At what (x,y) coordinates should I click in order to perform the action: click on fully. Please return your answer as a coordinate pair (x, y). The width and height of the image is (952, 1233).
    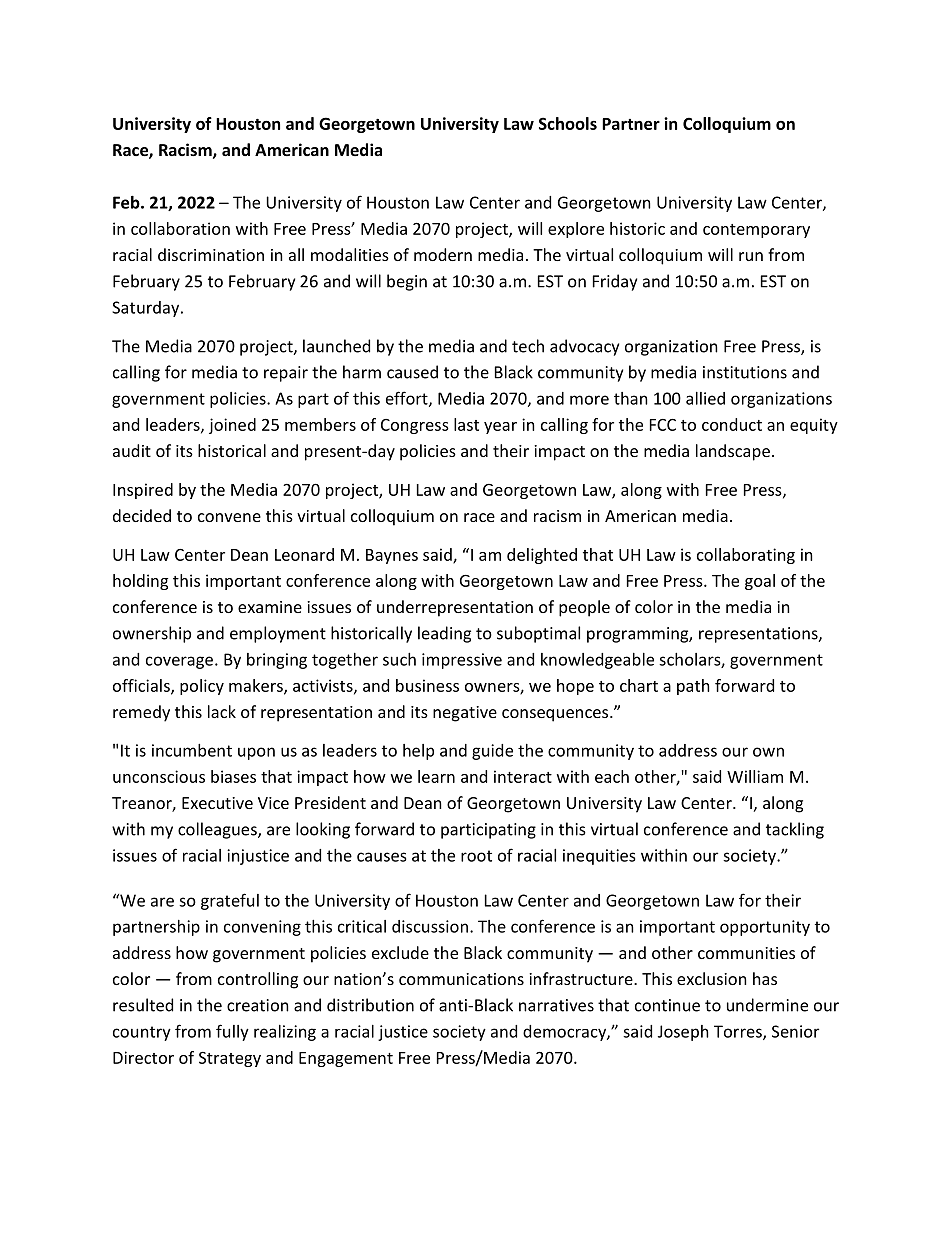
    Looking at the image, I should click on (232, 1032).
